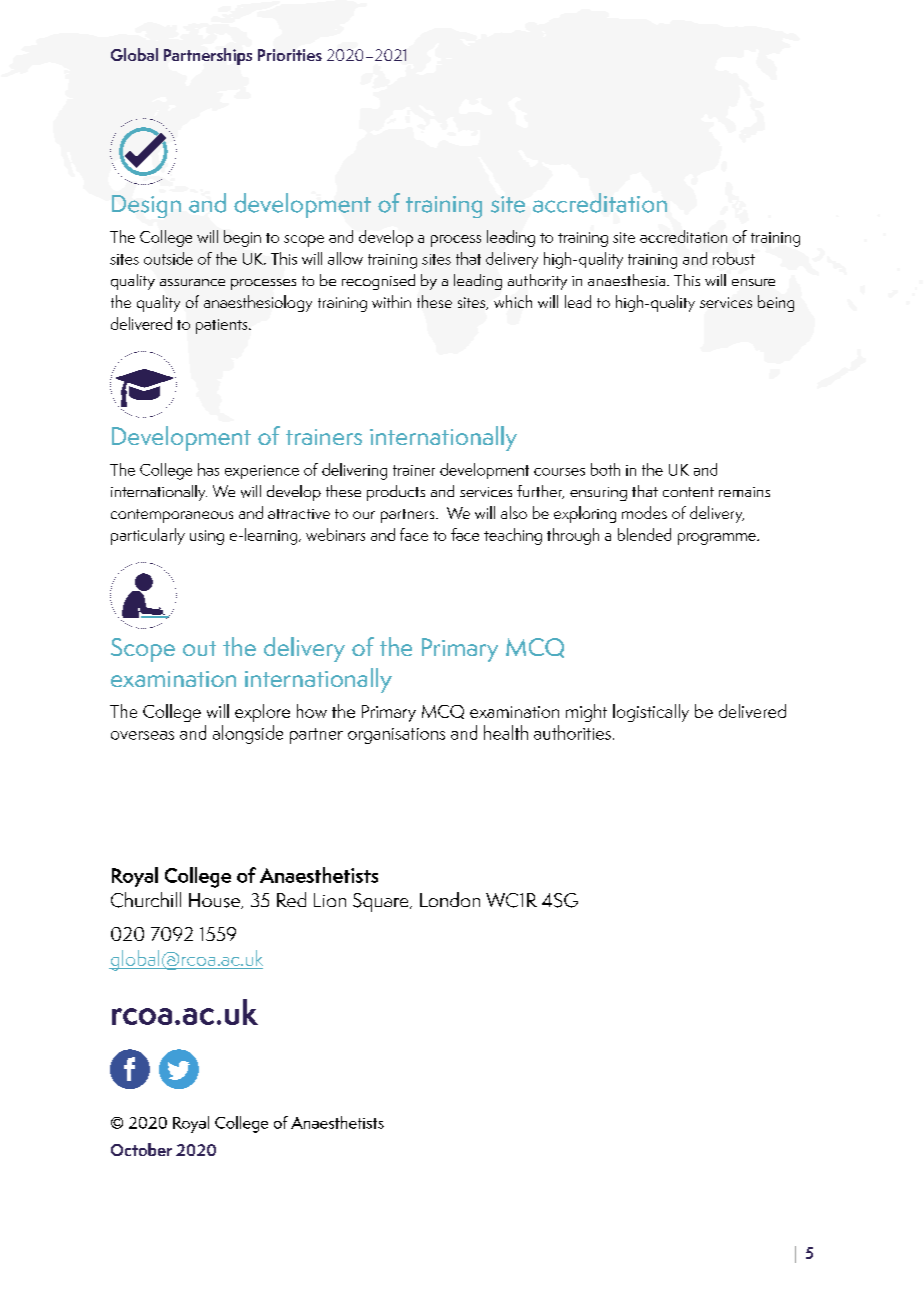  What do you see at coordinates (215, 901) in the image?
I see `House` at bounding box center [215, 901].
